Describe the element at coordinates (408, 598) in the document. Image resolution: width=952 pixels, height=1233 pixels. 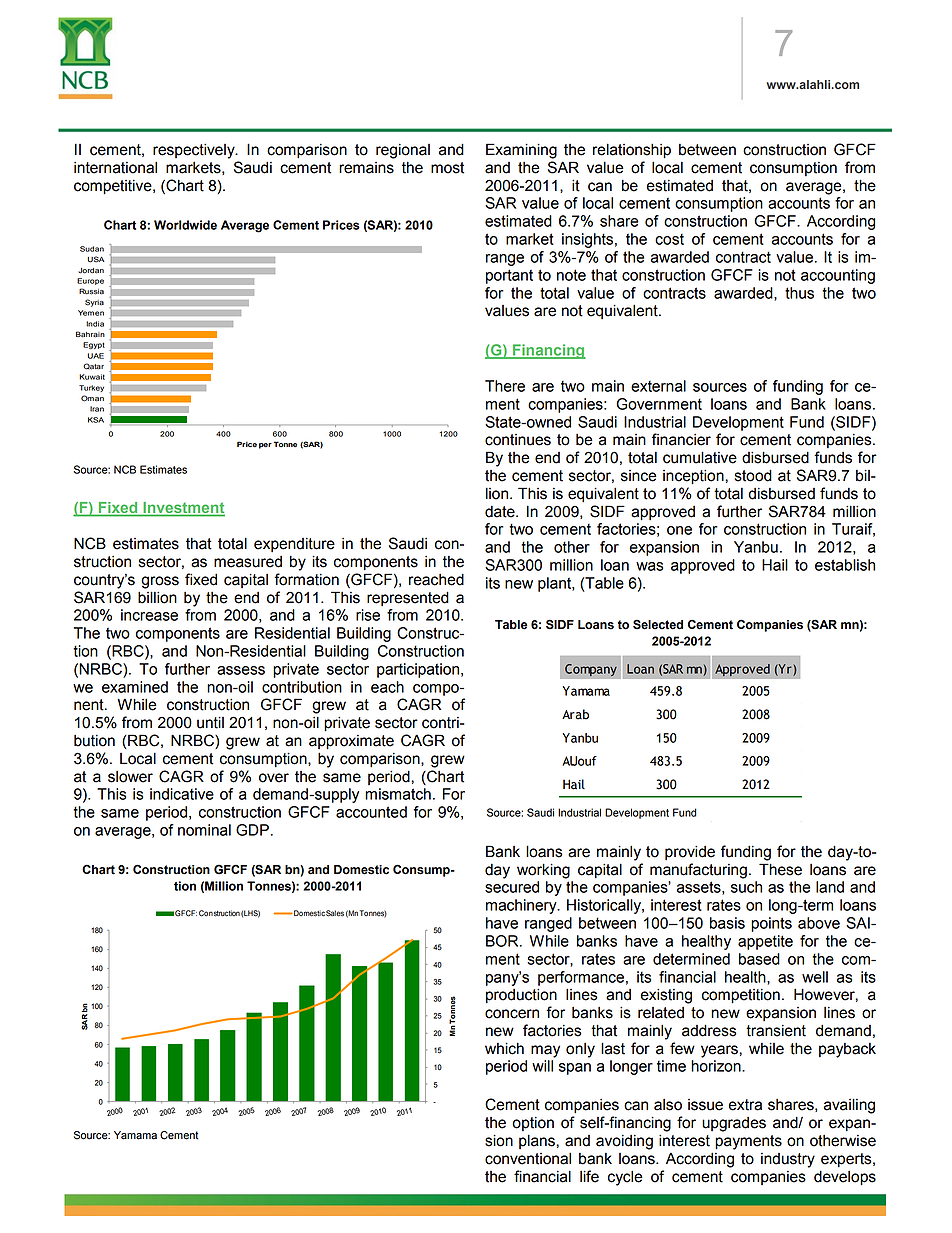
I see `represented` at that location.
